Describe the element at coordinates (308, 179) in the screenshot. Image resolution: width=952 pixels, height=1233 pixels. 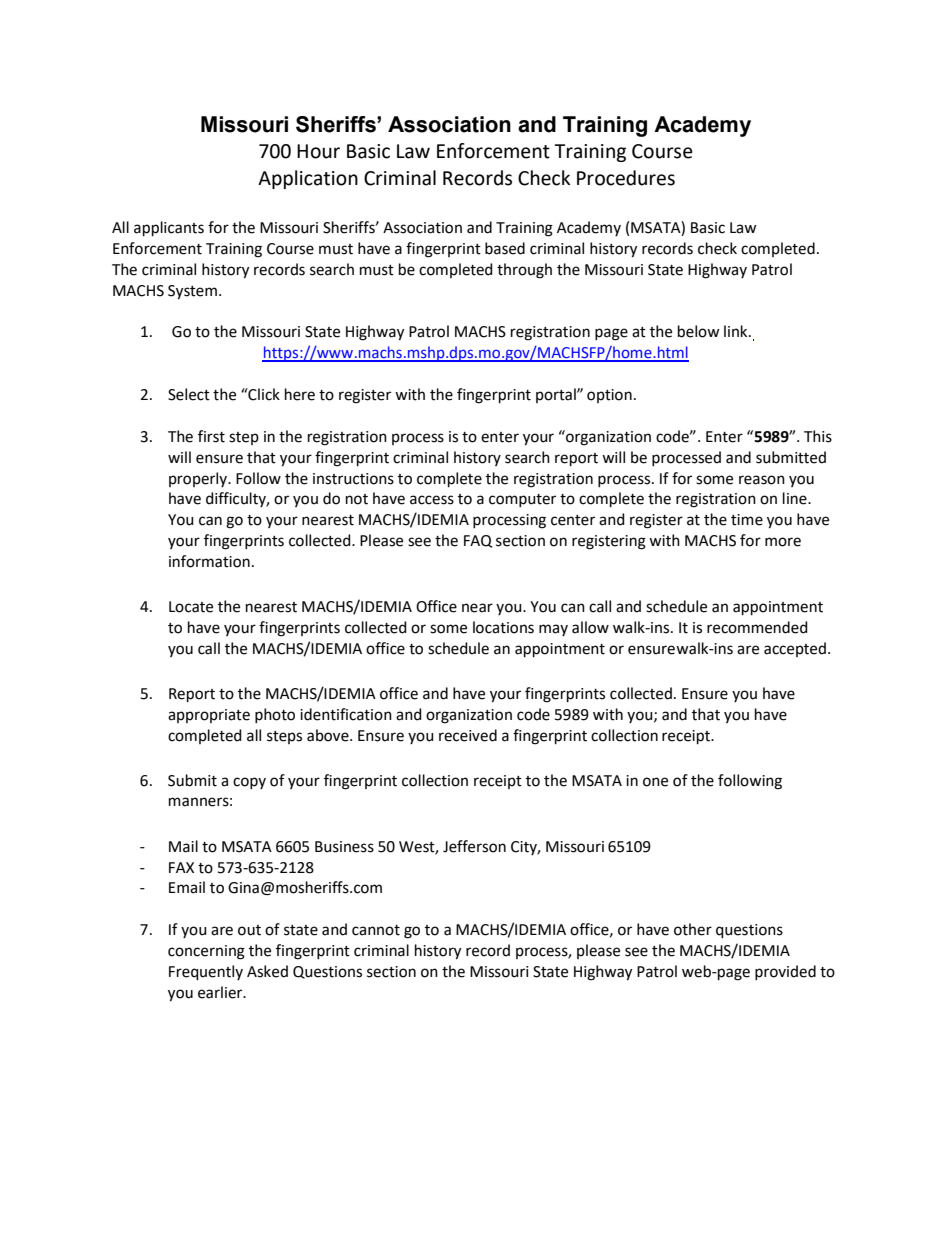
I see `Application` at that location.
